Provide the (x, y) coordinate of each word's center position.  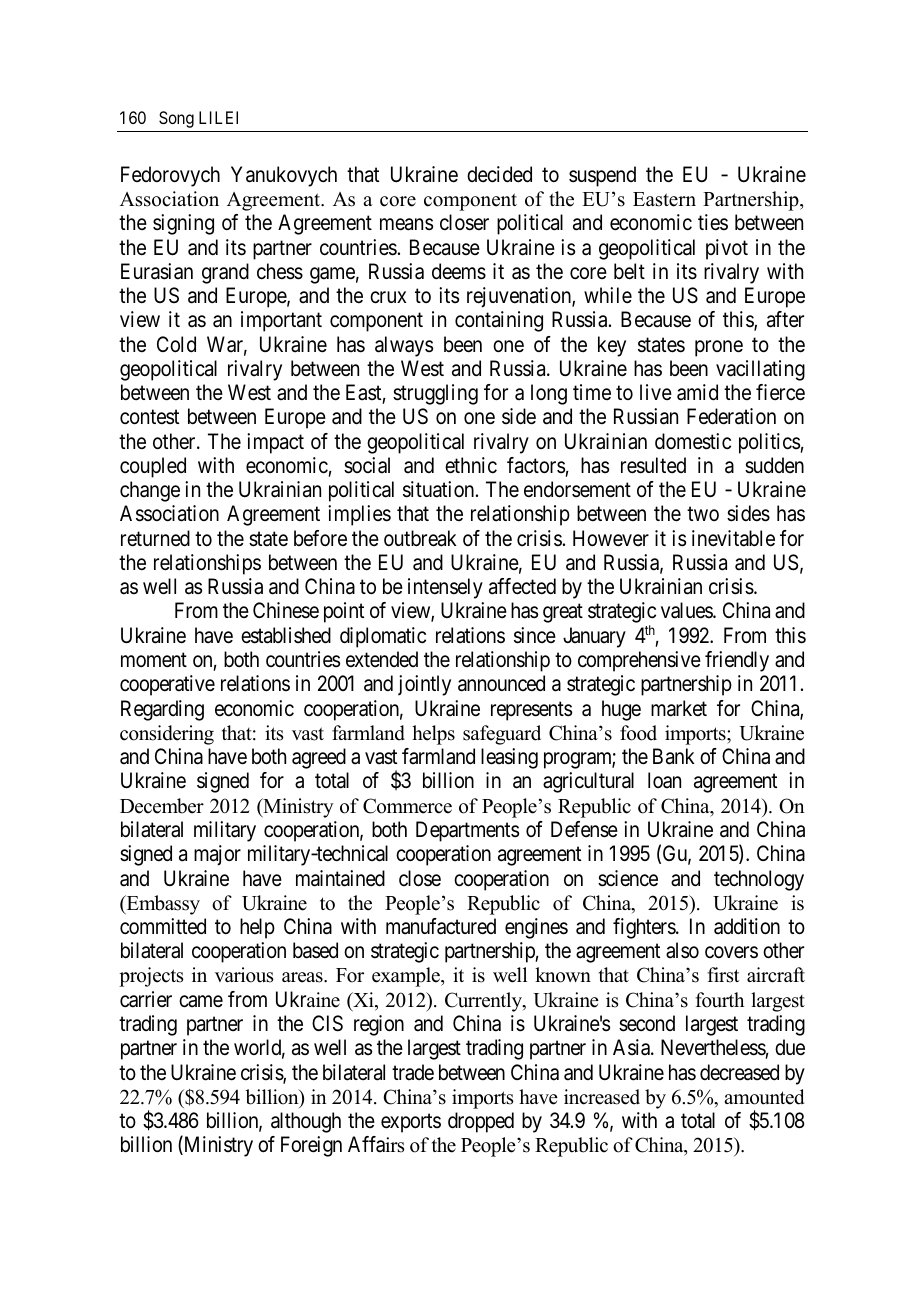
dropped (481, 1122)
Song (176, 119)
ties (713, 222)
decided (499, 174)
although (306, 1122)
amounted (764, 1097)
